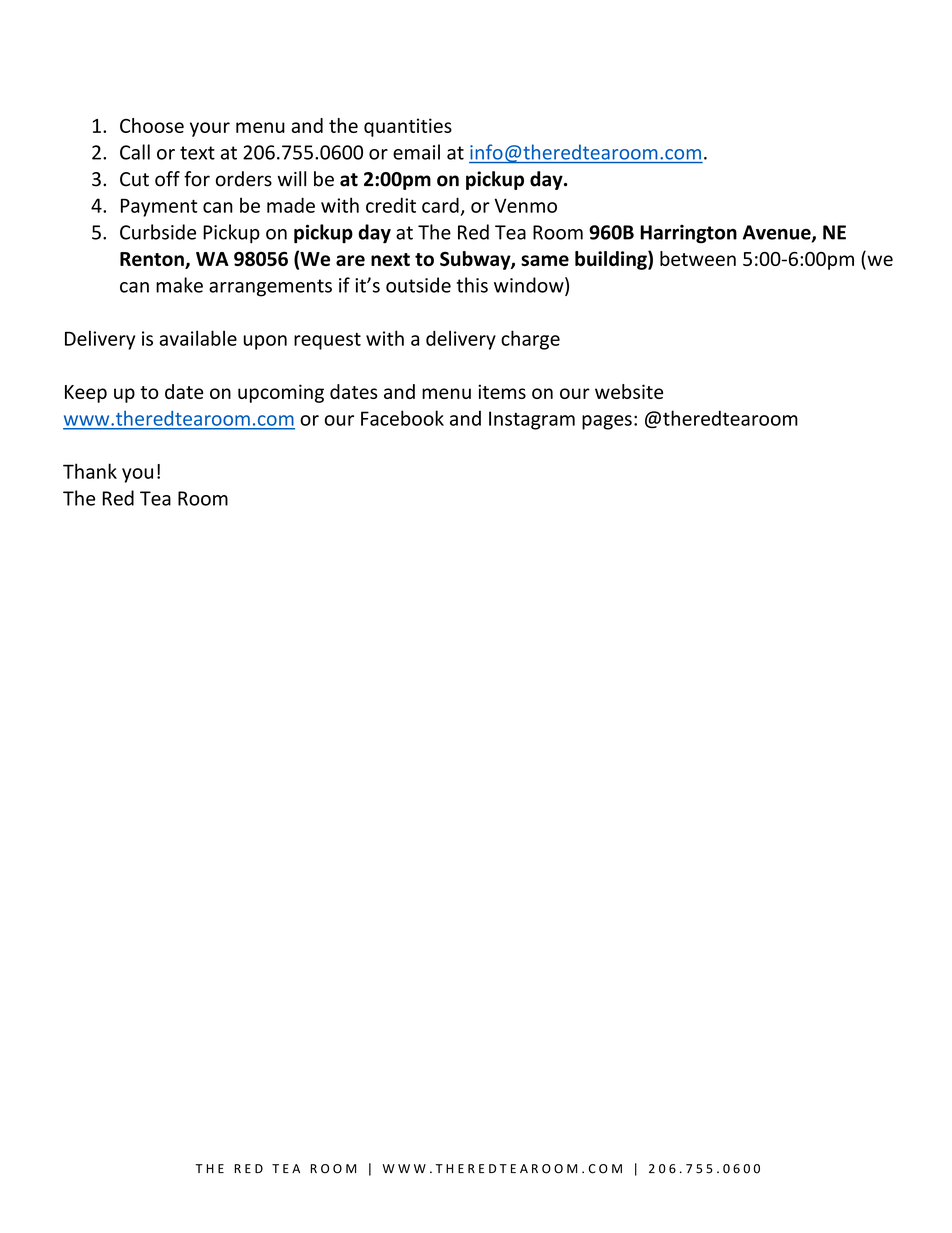  What do you see at coordinates (530, 286) in the screenshot?
I see `window` at bounding box center [530, 286].
